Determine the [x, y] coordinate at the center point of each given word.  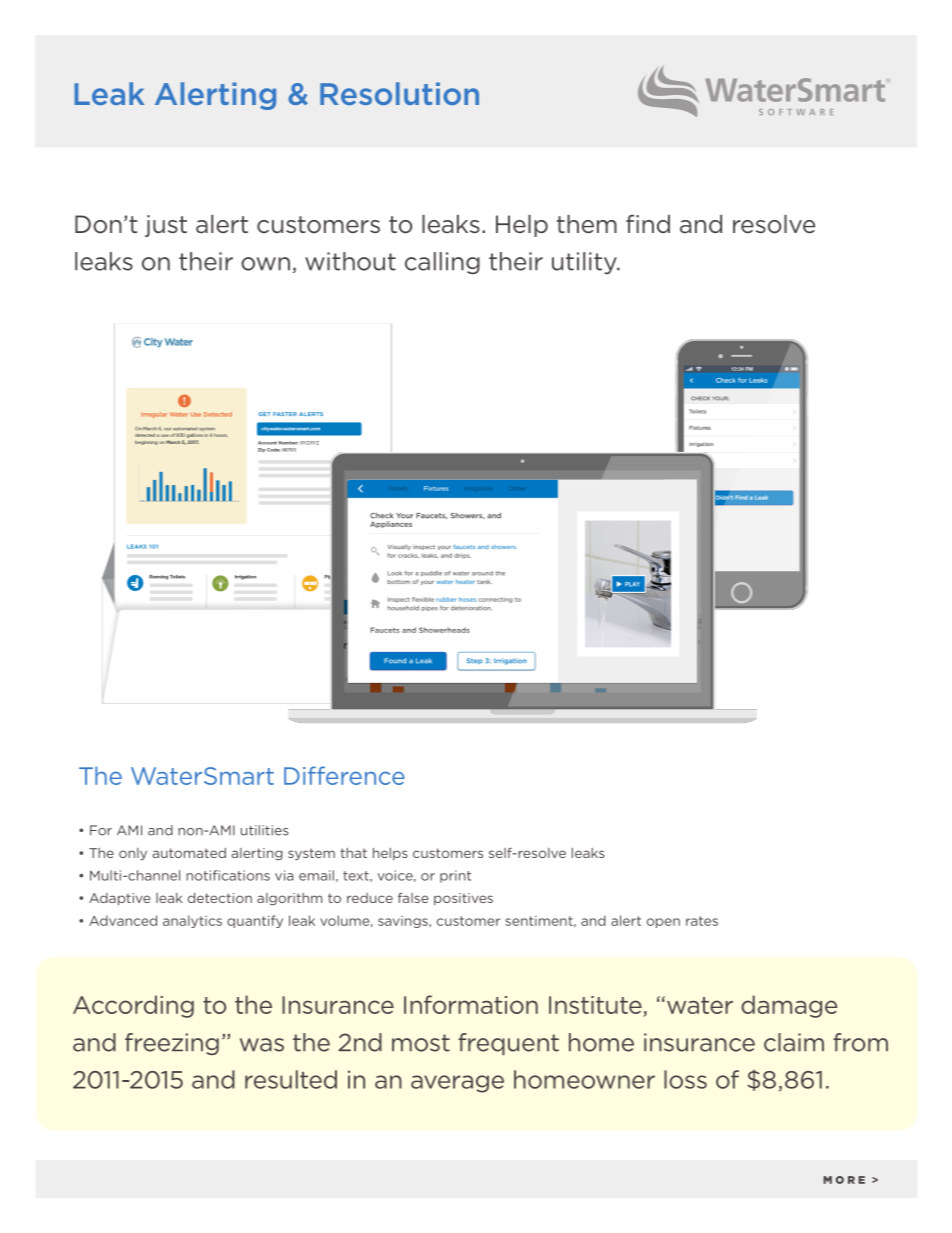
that [353, 853]
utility [585, 263]
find [648, 224]
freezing [172, 1044]
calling [442, 263]
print [455, 876]
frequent [508, 1044]
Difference [344, 775]
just [166, 226]
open [663, 923]
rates [702, 921]
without [350, 261]
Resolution [399, 93]
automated [189, 853]
